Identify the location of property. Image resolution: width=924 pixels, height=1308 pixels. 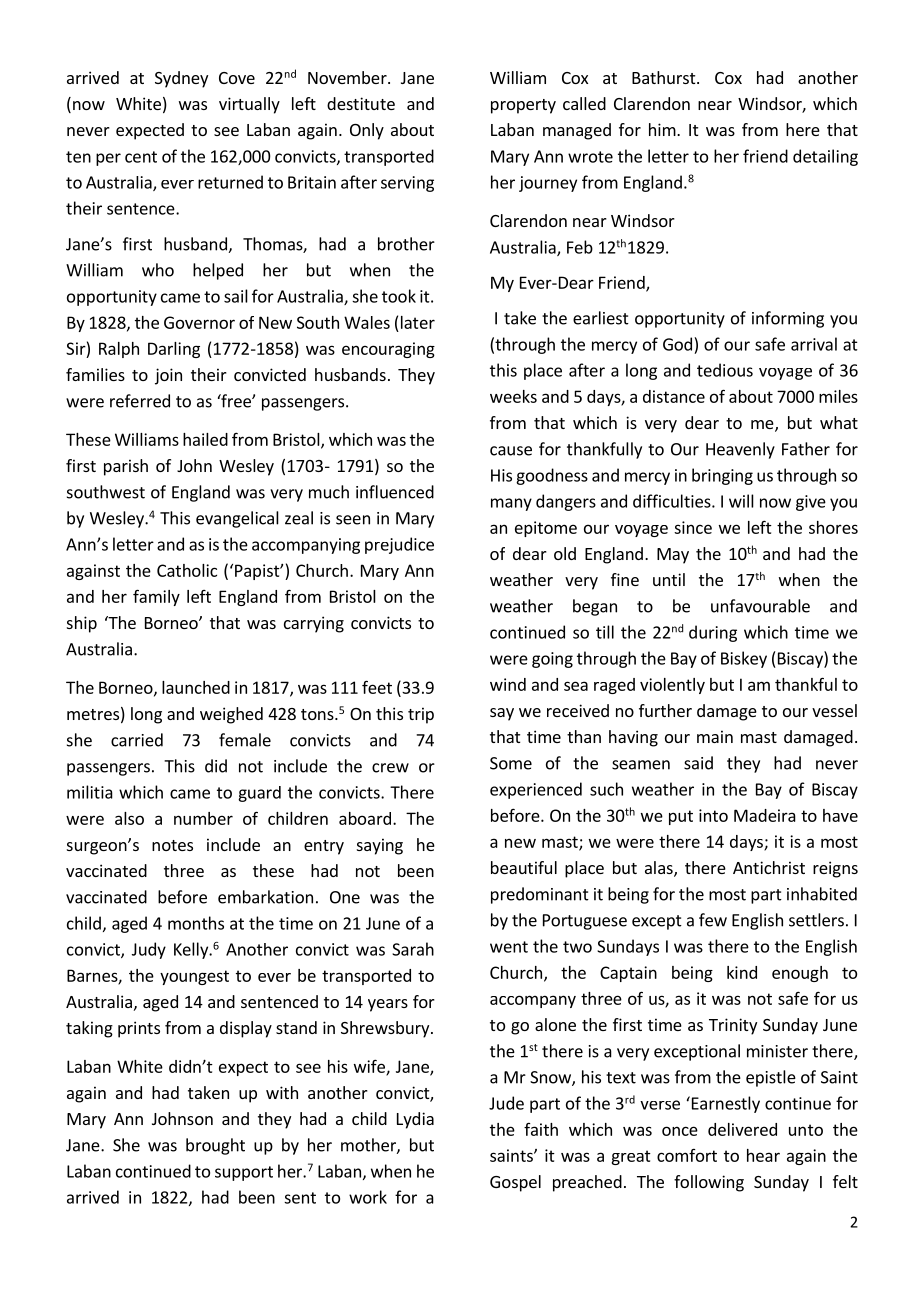
(523, 106).
